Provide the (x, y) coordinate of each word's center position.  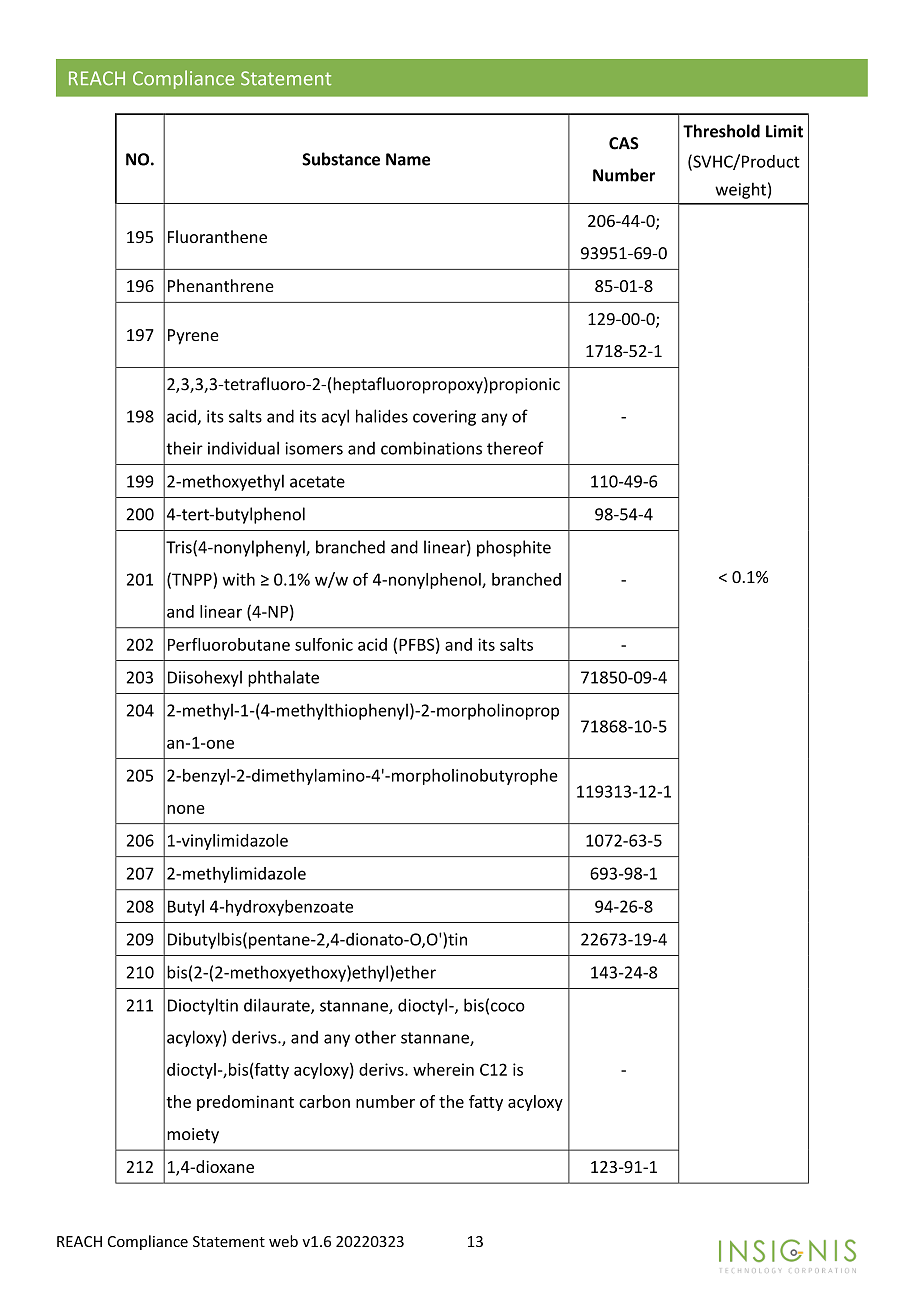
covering (444, 418)
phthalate (283, 678)
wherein (443, 1069)
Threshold (721, 131)
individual (243, 448)
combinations (431, 448)
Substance (341, 159)
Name (408, 159)
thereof (515, 448)
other (375, 1037)
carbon (324, 1101)
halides (382, 416)
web (283, 1241)
